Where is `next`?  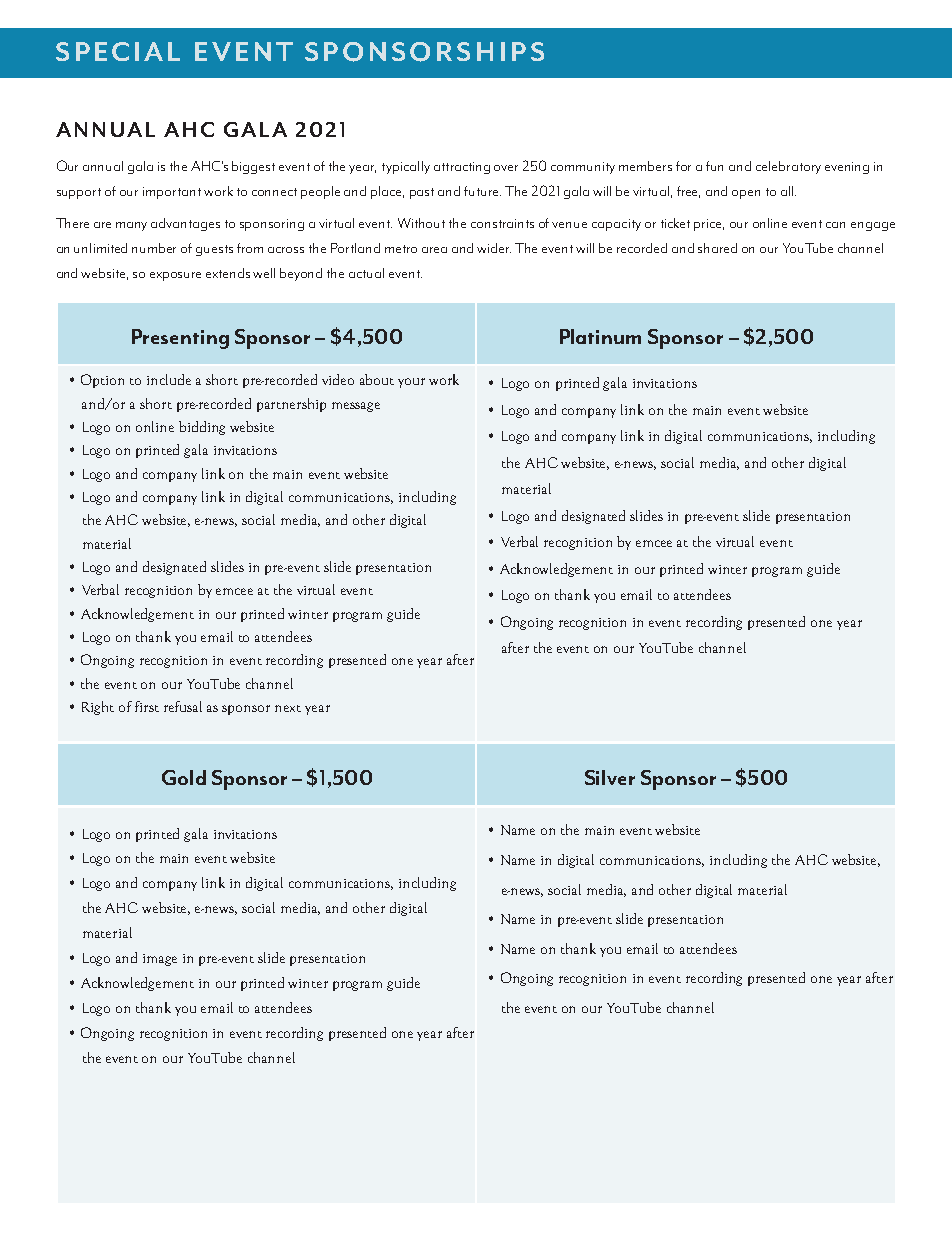 next is located at coordinates (288, 708).
